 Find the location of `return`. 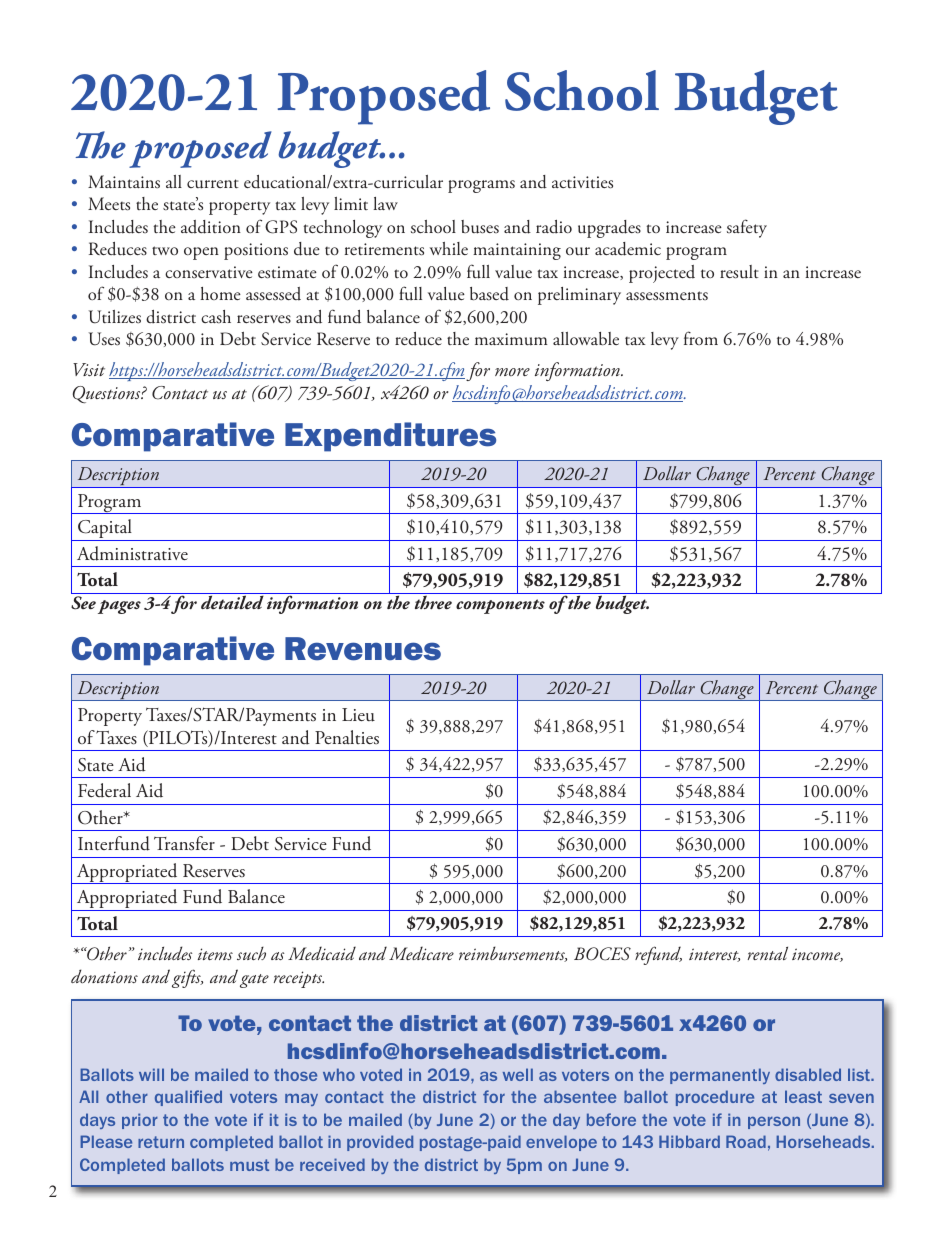

return is located at coordinates (161, 1142).
